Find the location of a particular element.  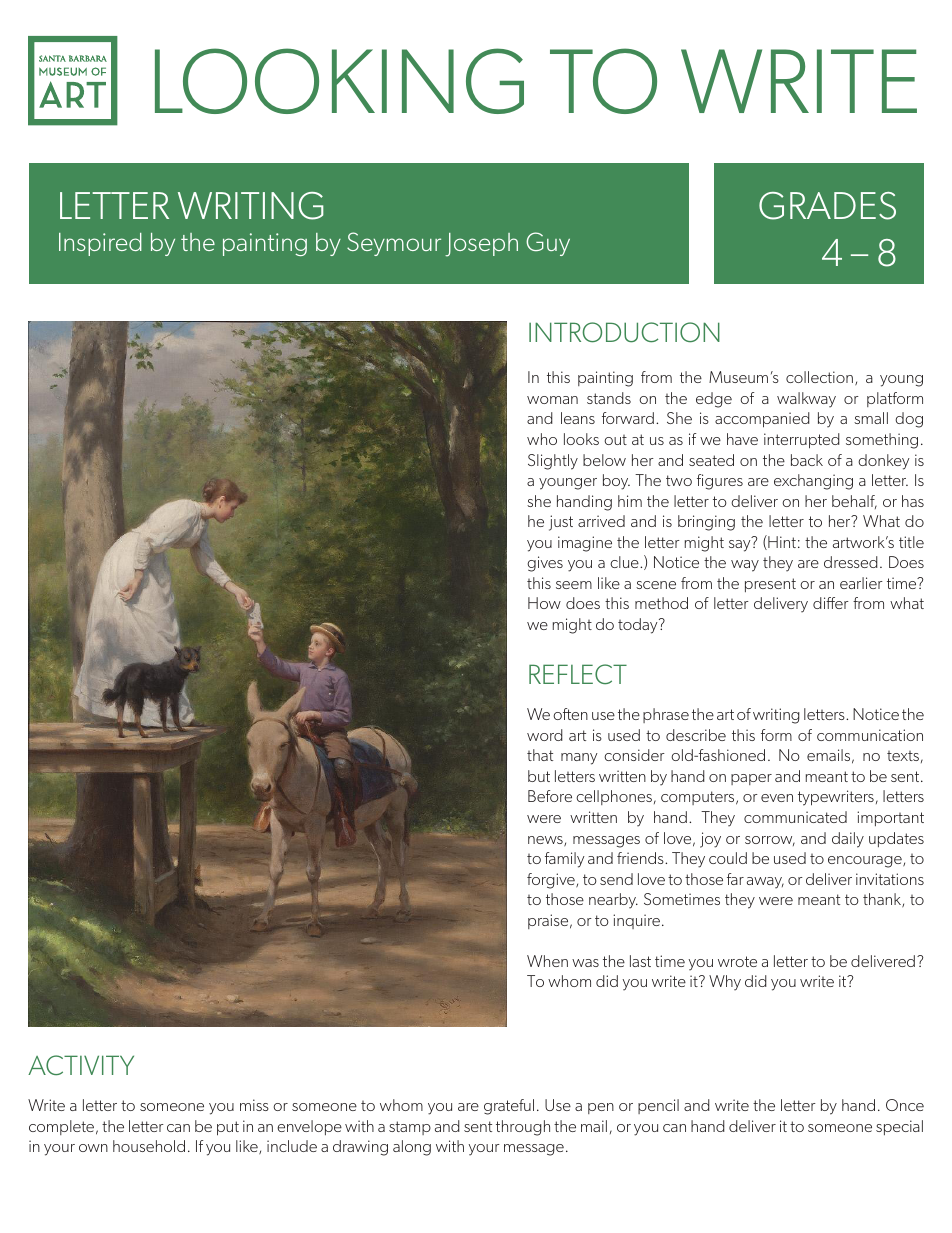

LOOKING is located at coordinates (339, 81).
